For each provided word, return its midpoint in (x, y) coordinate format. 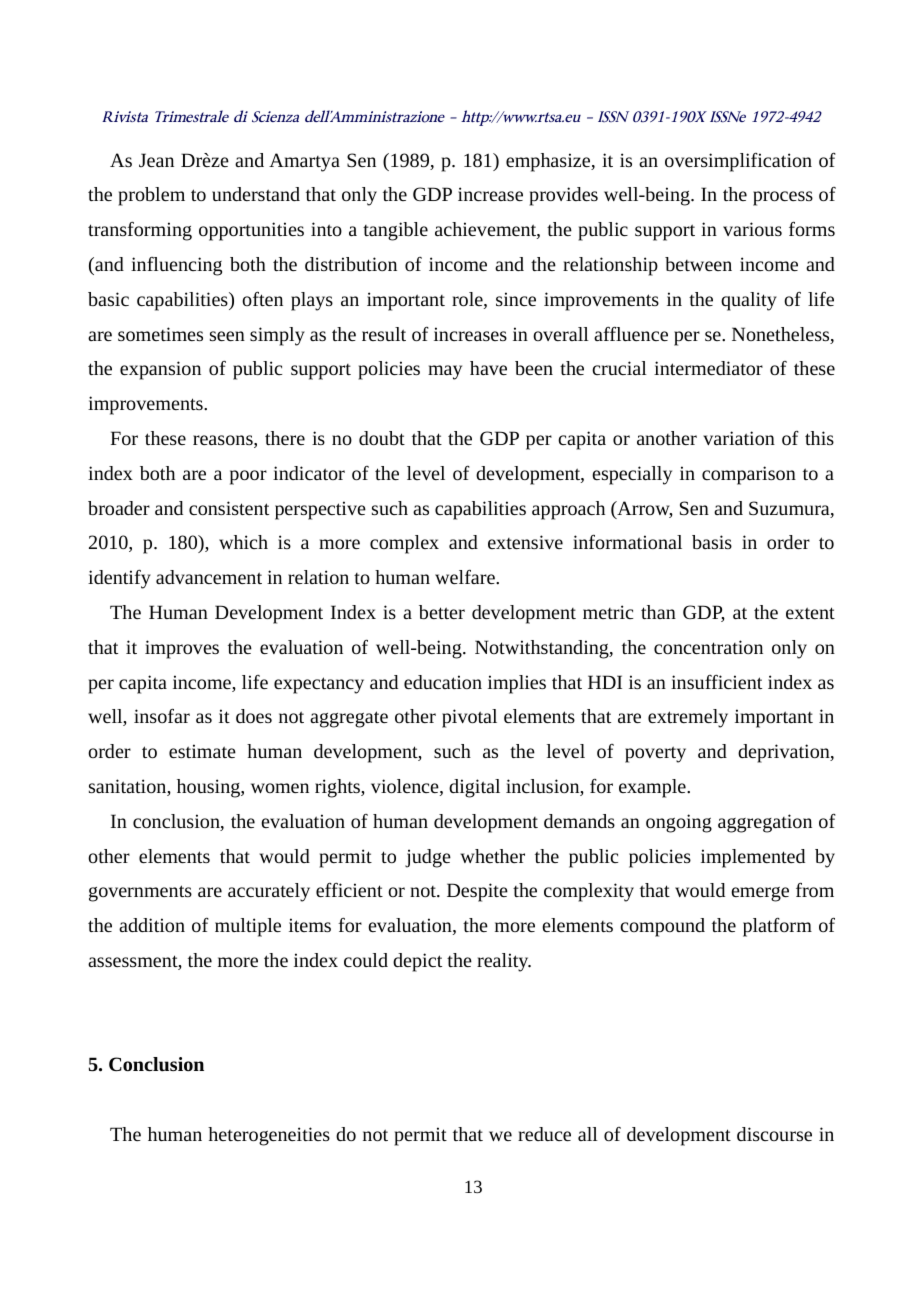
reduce (544, 1134)
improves (182, 649)
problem (151, 196)
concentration (708, 647)
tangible (395, 231)
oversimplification (738, 162)
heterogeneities (269, 1136)
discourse (774, 1134)
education (443, 682)
